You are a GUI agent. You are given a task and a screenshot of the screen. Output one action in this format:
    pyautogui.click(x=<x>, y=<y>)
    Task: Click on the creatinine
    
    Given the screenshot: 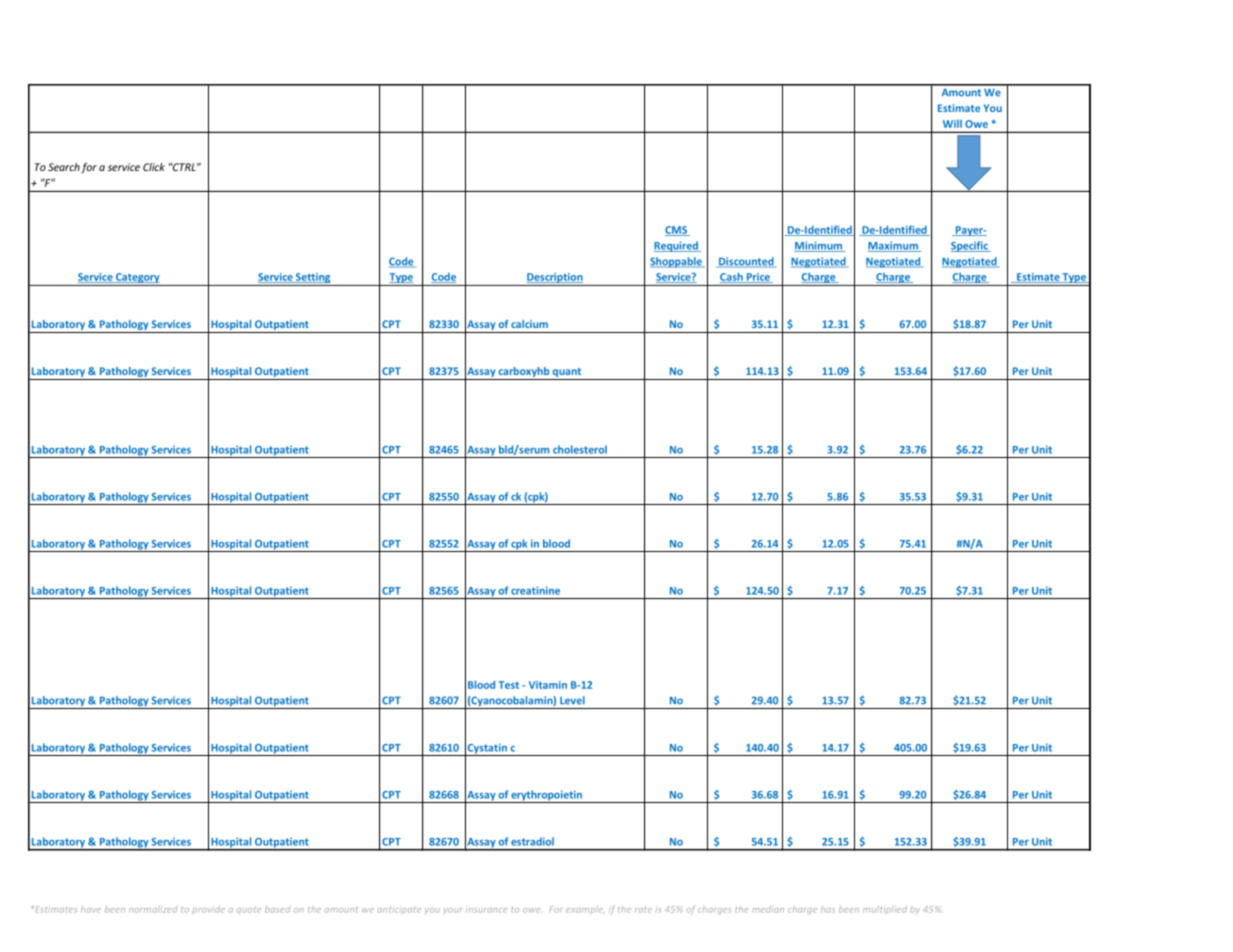 What is the action you would take?
    pyautogui.click(x=535, y=590)
